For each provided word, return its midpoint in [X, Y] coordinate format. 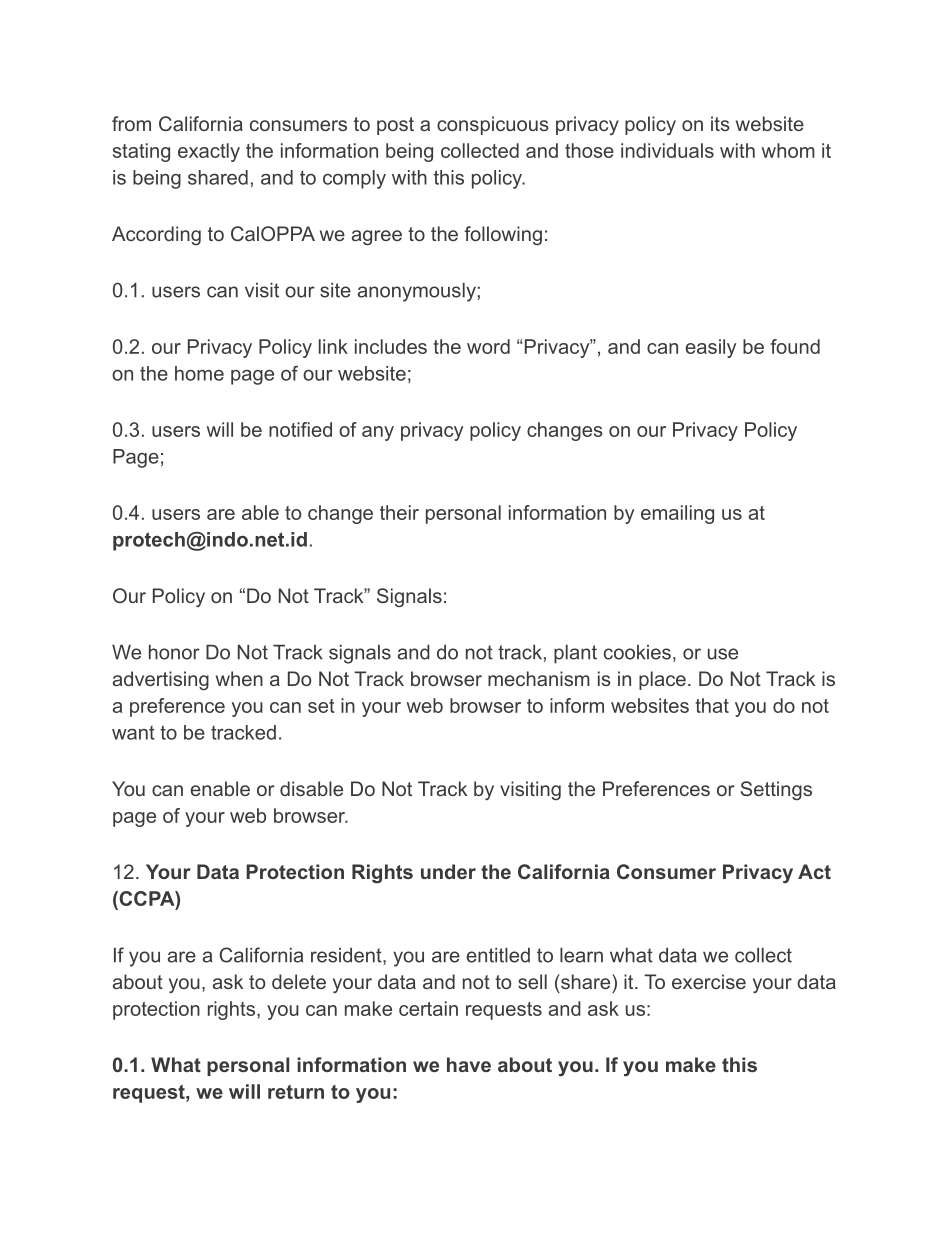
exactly [209, 152]
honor [174, 652]
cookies [637, 652]
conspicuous [493, 125]
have [469, 1064]
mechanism [539, 678]
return [296, 1092]
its [720, 123]
